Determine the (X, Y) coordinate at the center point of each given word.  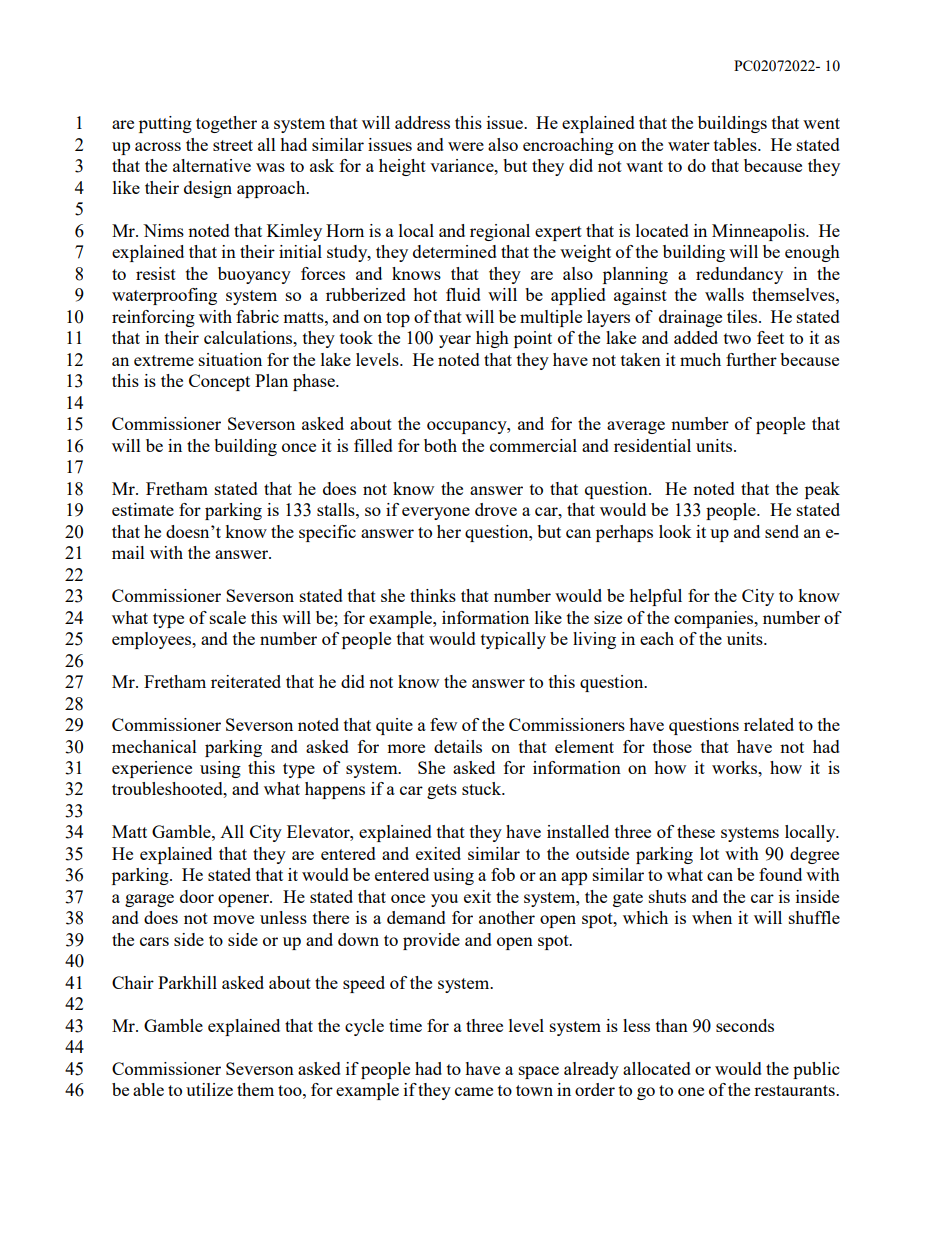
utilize (209, 1089)
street (233, 145)
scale (228, 617)
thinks (433, 595)
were (466, 146)
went (821, 123)
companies (715, 619)
